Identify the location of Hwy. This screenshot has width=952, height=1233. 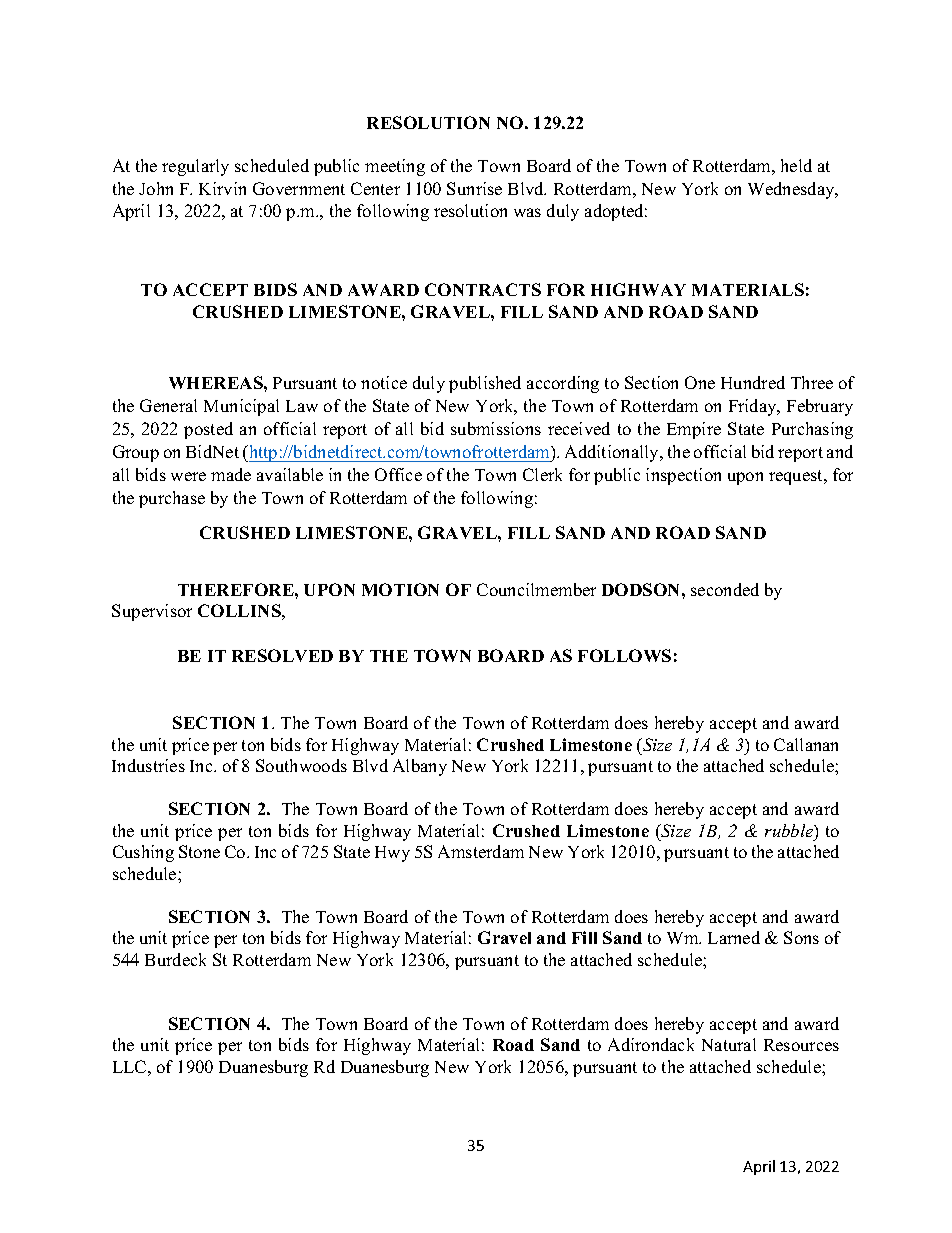
(392, 854).
